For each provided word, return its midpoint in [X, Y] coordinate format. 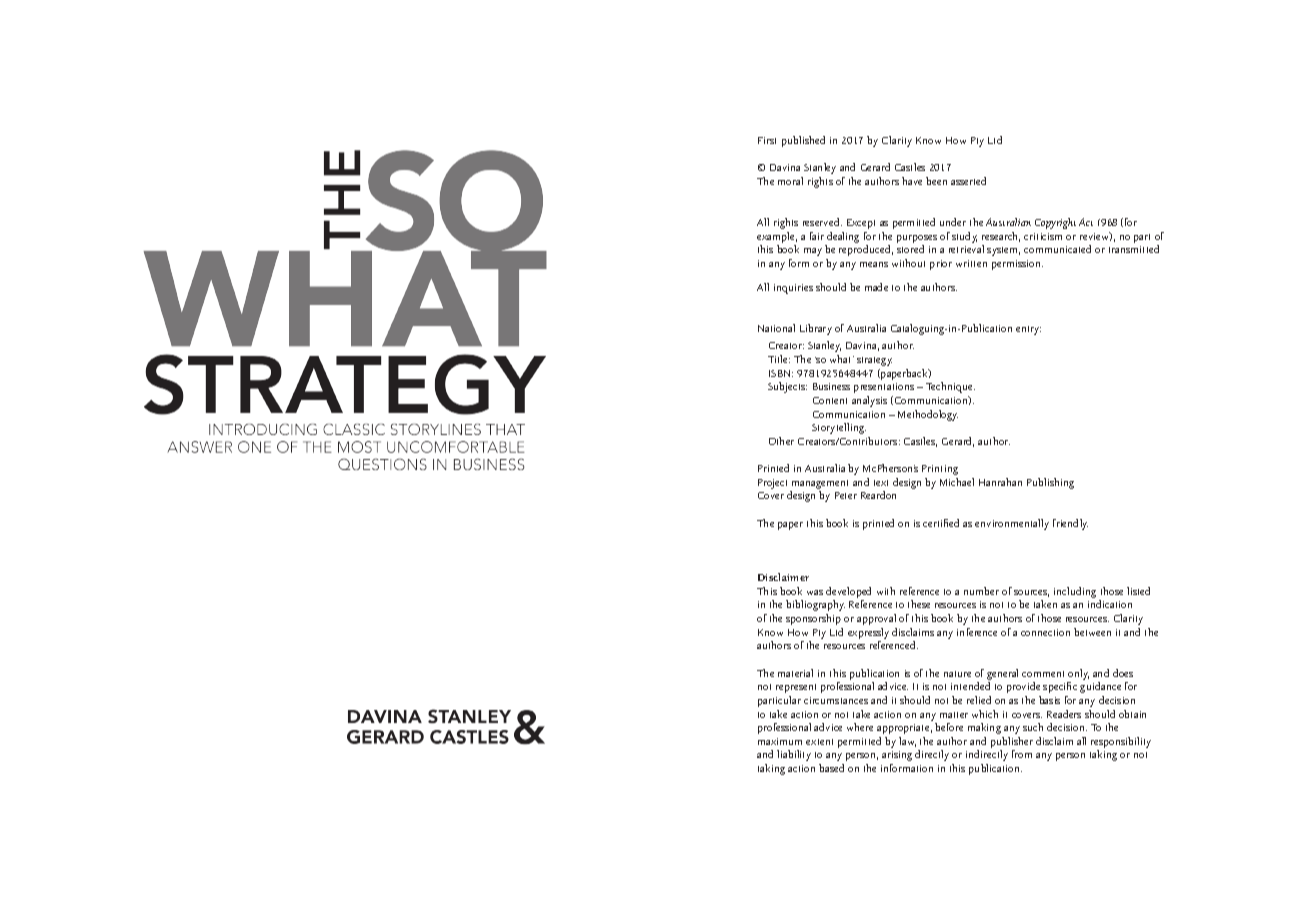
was [815, 592]
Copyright [1055, 223]
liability [794, 755]
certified [941, 523]
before [949, 727]
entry [1028, 330]
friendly [1070, 524]
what [842, 359]
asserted [968, 181]
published [803, 141]
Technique [950, 387]
